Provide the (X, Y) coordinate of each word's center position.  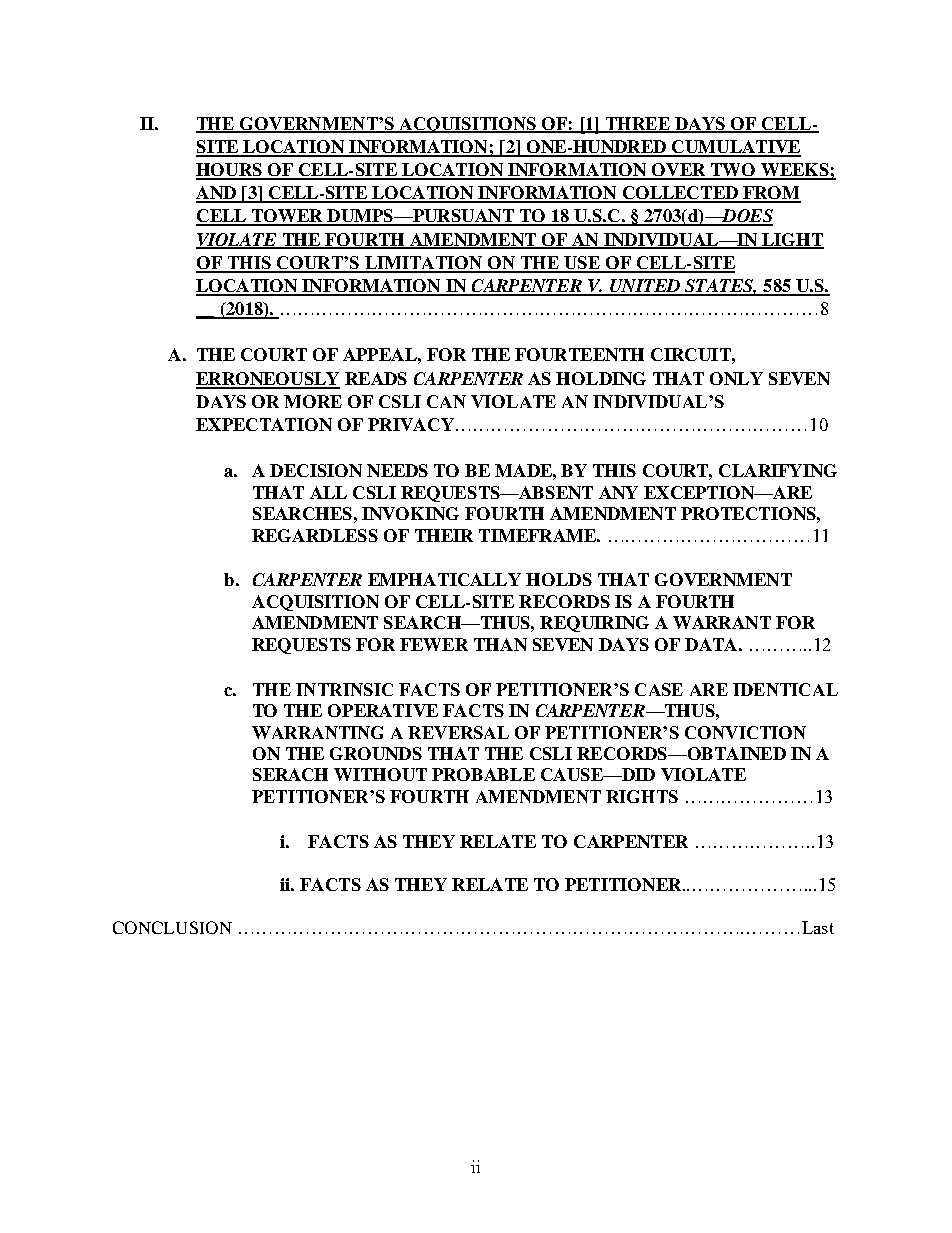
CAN (446, 401)
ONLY (736, 378)
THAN (500, 644)
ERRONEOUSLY (268, 380)
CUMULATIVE (735, 148)
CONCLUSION (172, 927)
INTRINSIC (344, 689)
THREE (637, 124)
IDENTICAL (785, 689)
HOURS (230, 171)
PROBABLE (483, 774)
